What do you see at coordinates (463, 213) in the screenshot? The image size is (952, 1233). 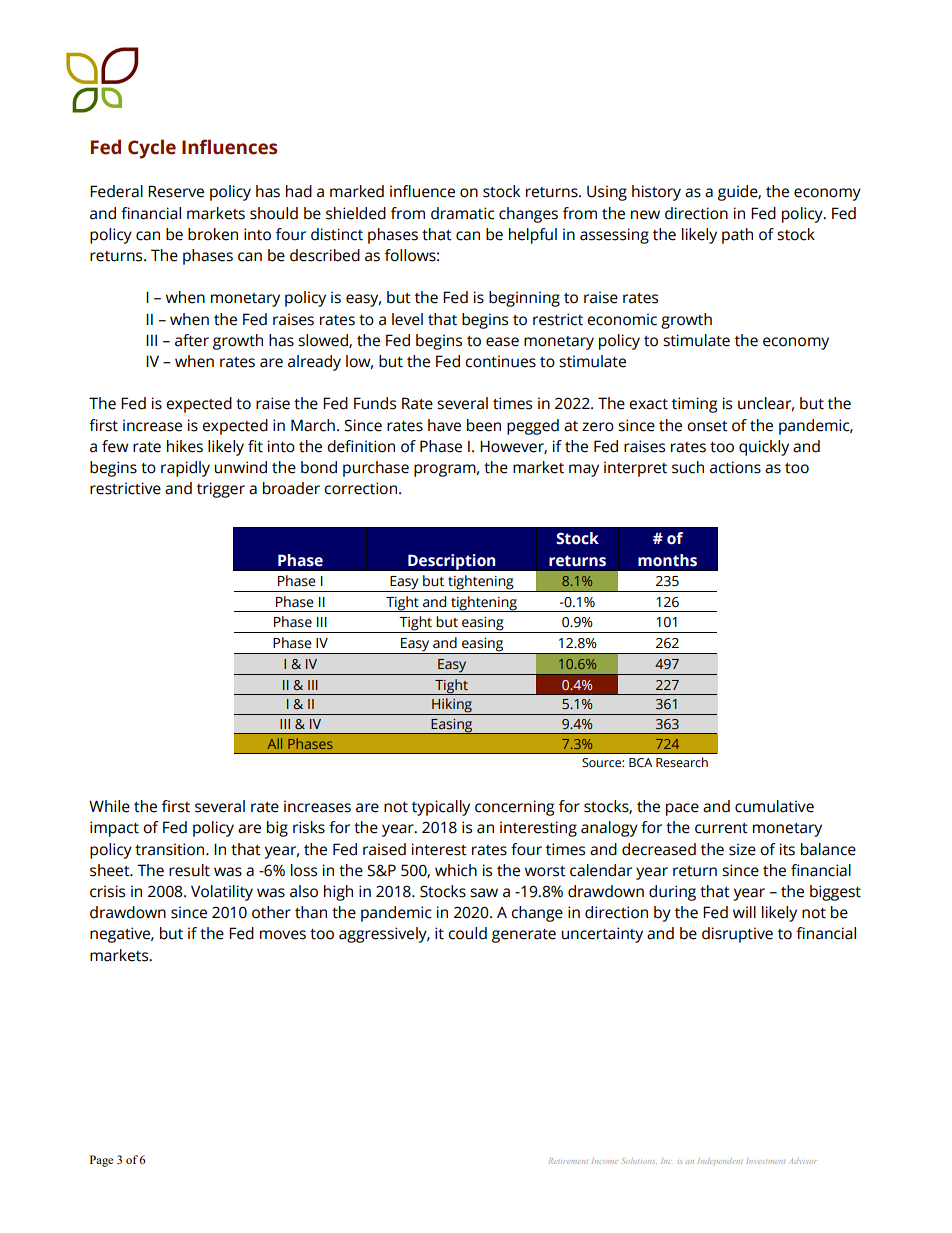 I see `dramatic` at bounding box center [463, 213].
